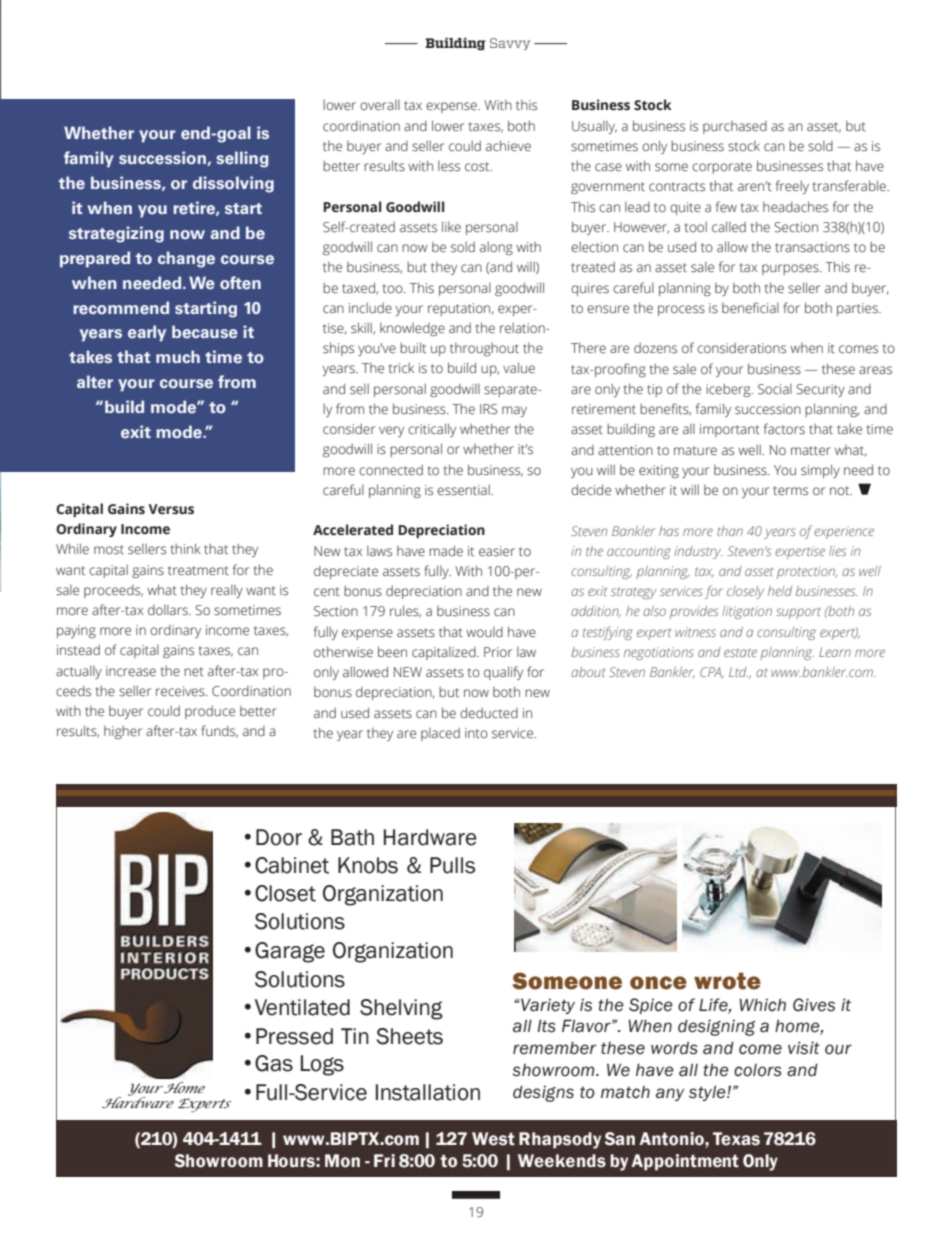 The image size is (952, 1233). What do you see at coordinates (322, 1065) in the page?
I see `Logs` at bounding box center [322, 1065].
